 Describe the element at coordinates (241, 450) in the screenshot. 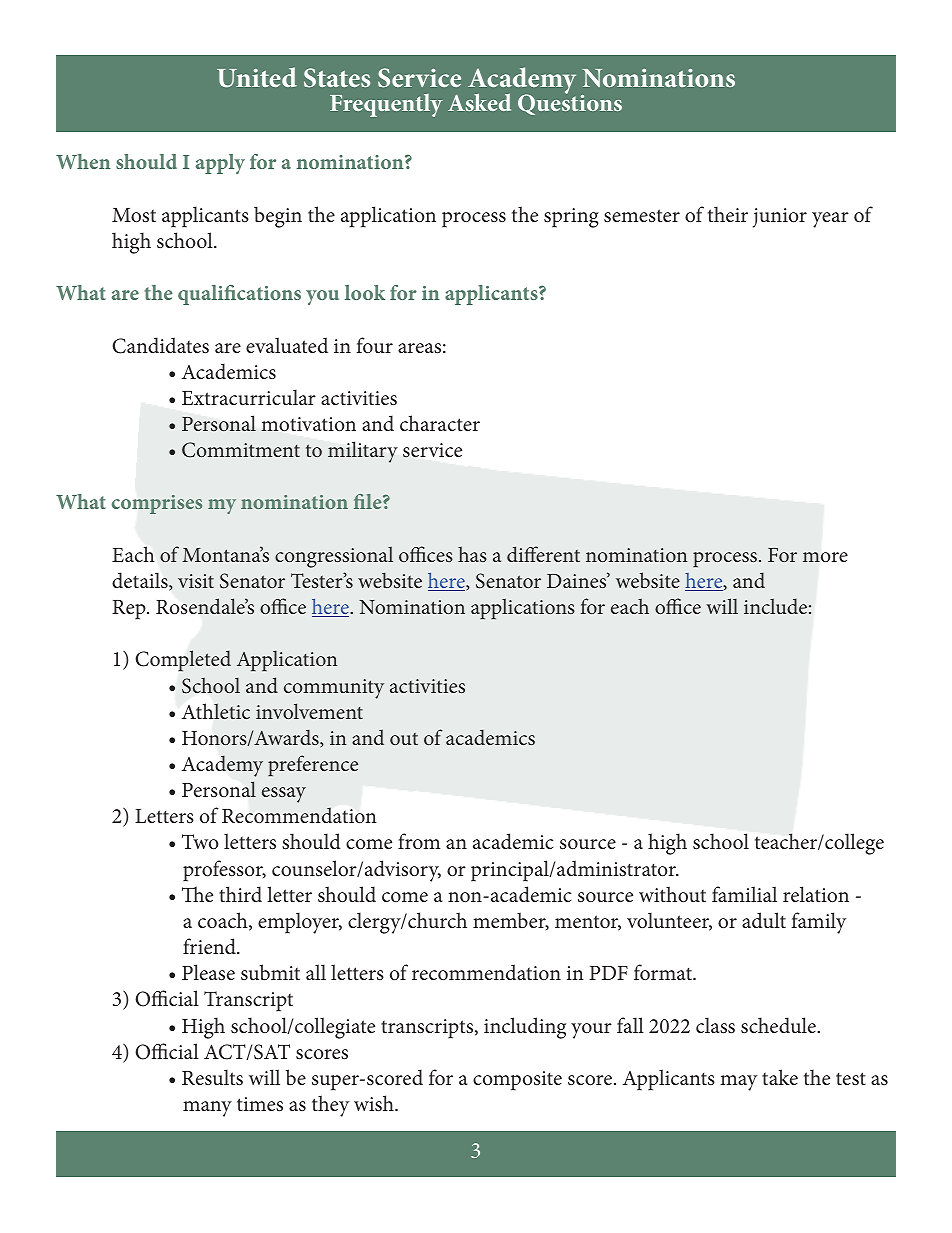

I see `Commitment` at that location.
